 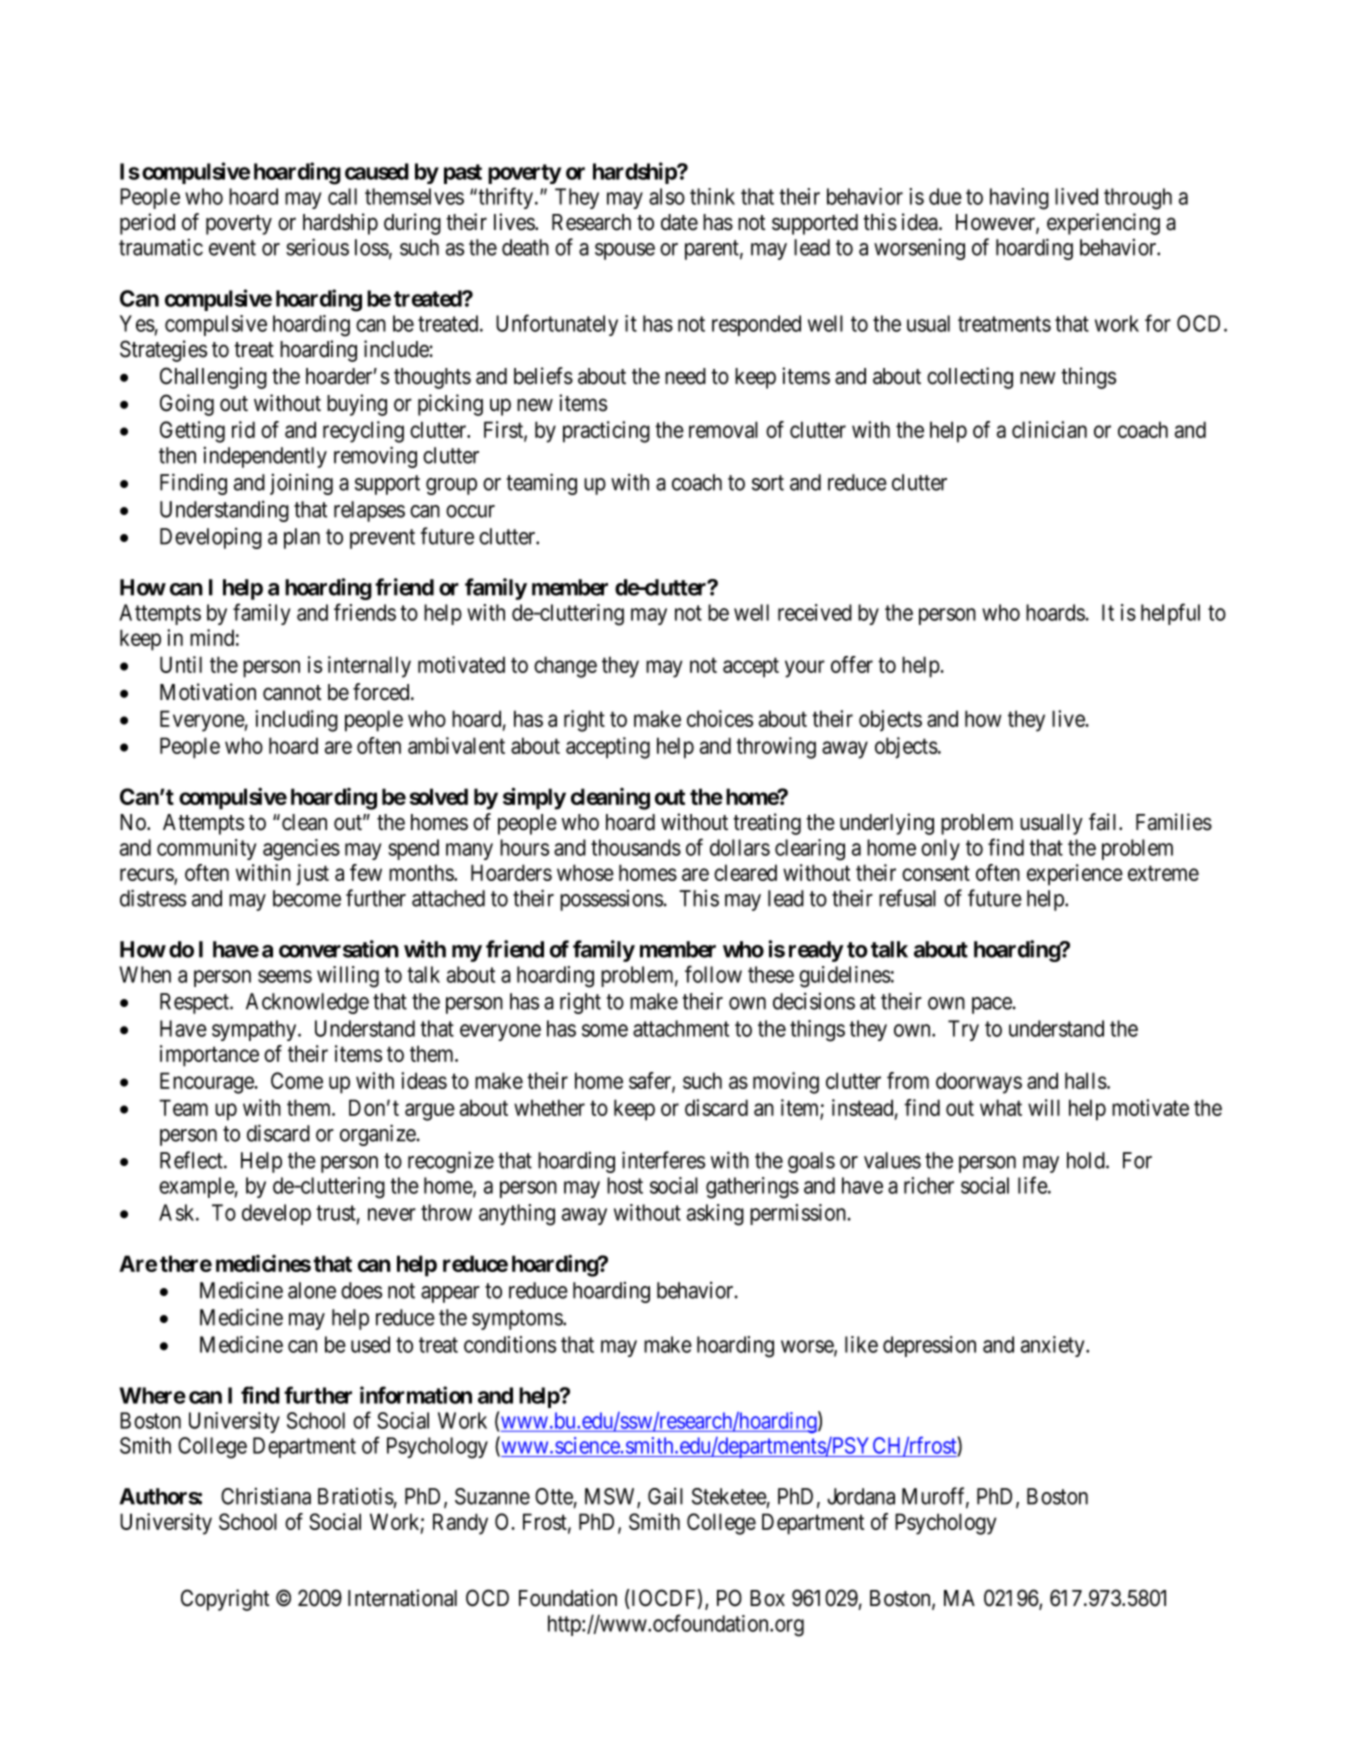 I want to click on experience, so click(x=1075, y=875).
